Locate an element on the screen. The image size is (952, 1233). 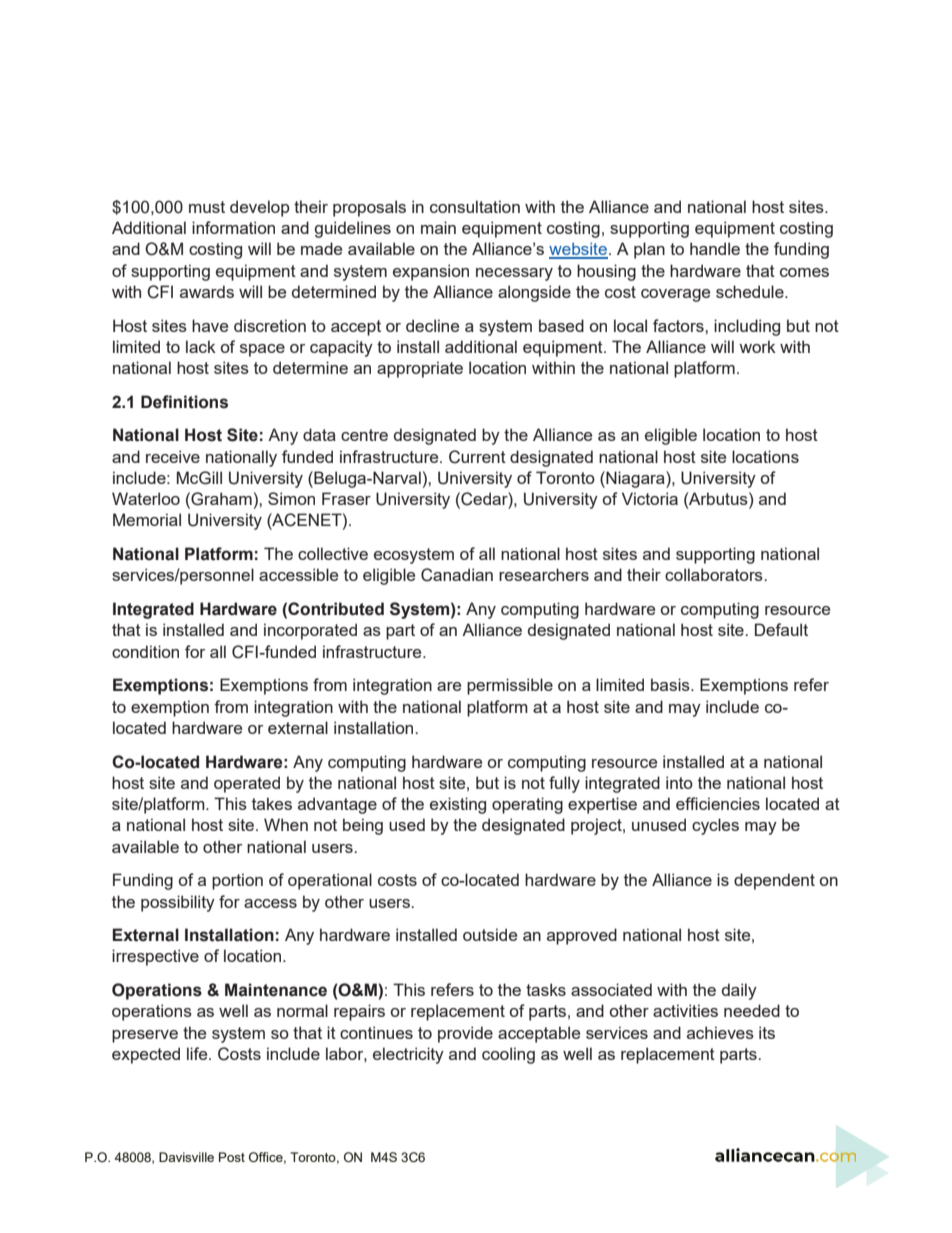
portion is located at coordinates (237, 881).
